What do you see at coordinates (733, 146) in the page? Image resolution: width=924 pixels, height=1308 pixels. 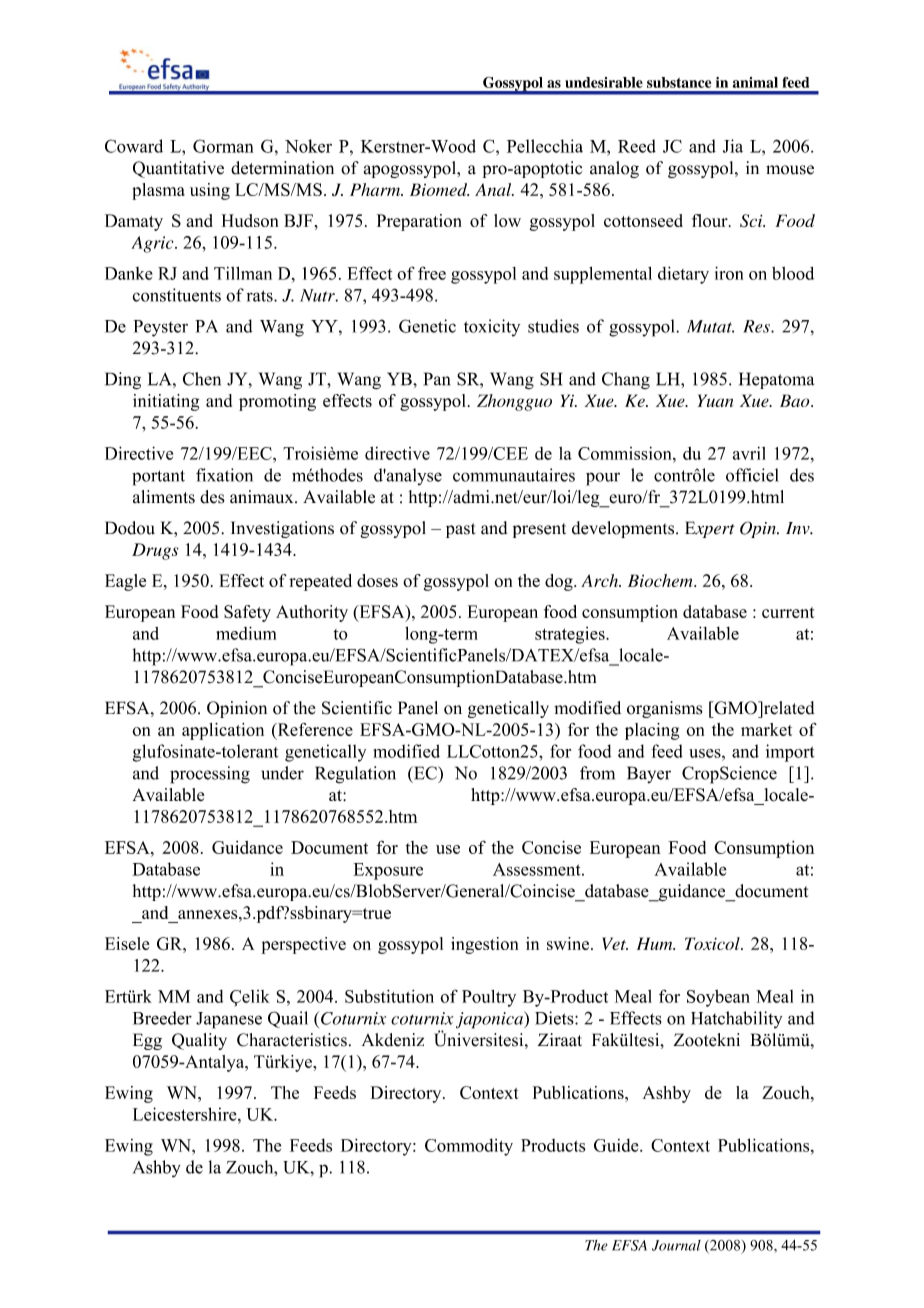 I see `Jia` at bounding box center [733, 146].
